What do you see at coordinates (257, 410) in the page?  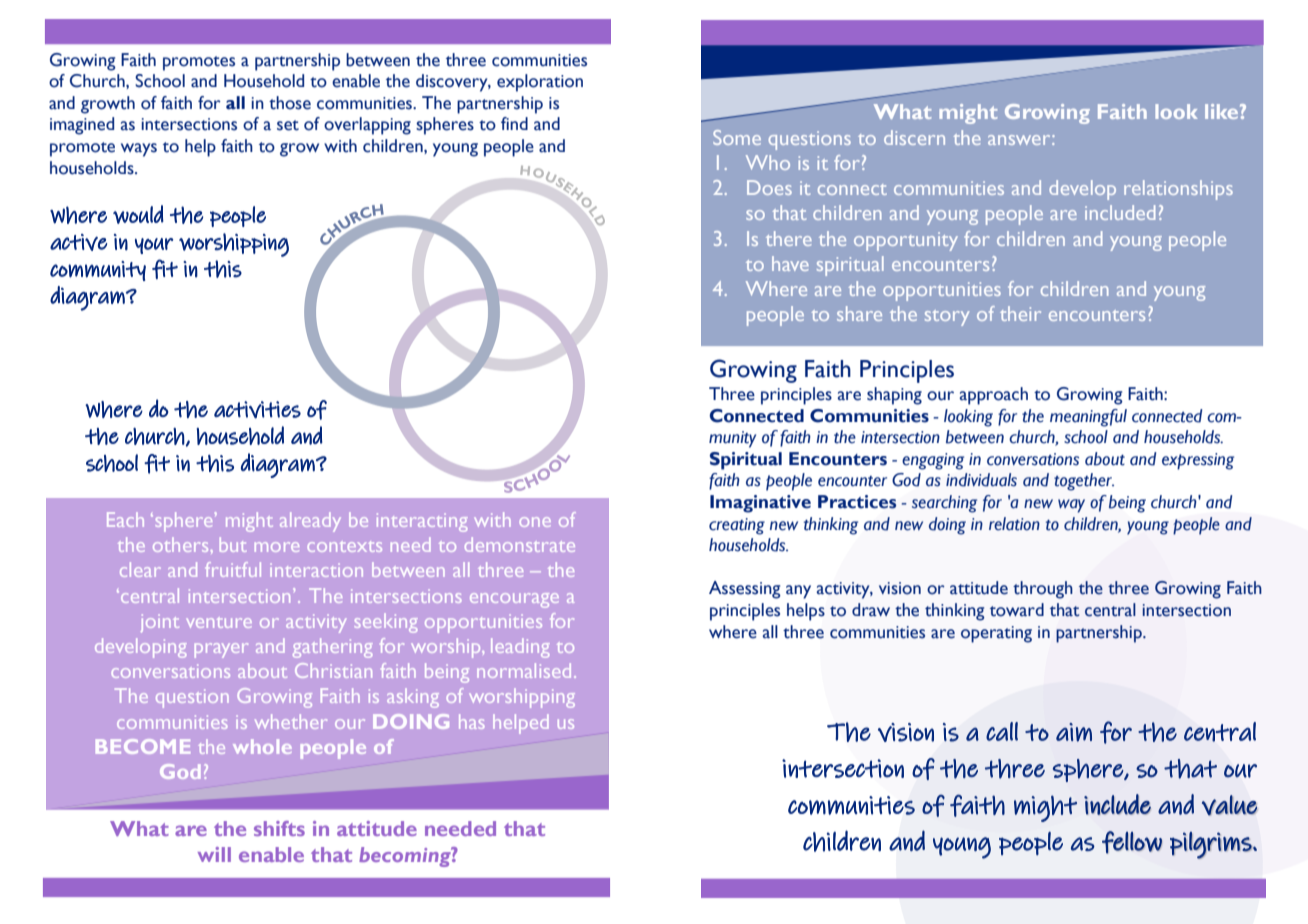 I see `activities` at bounding box center [257, 410].
